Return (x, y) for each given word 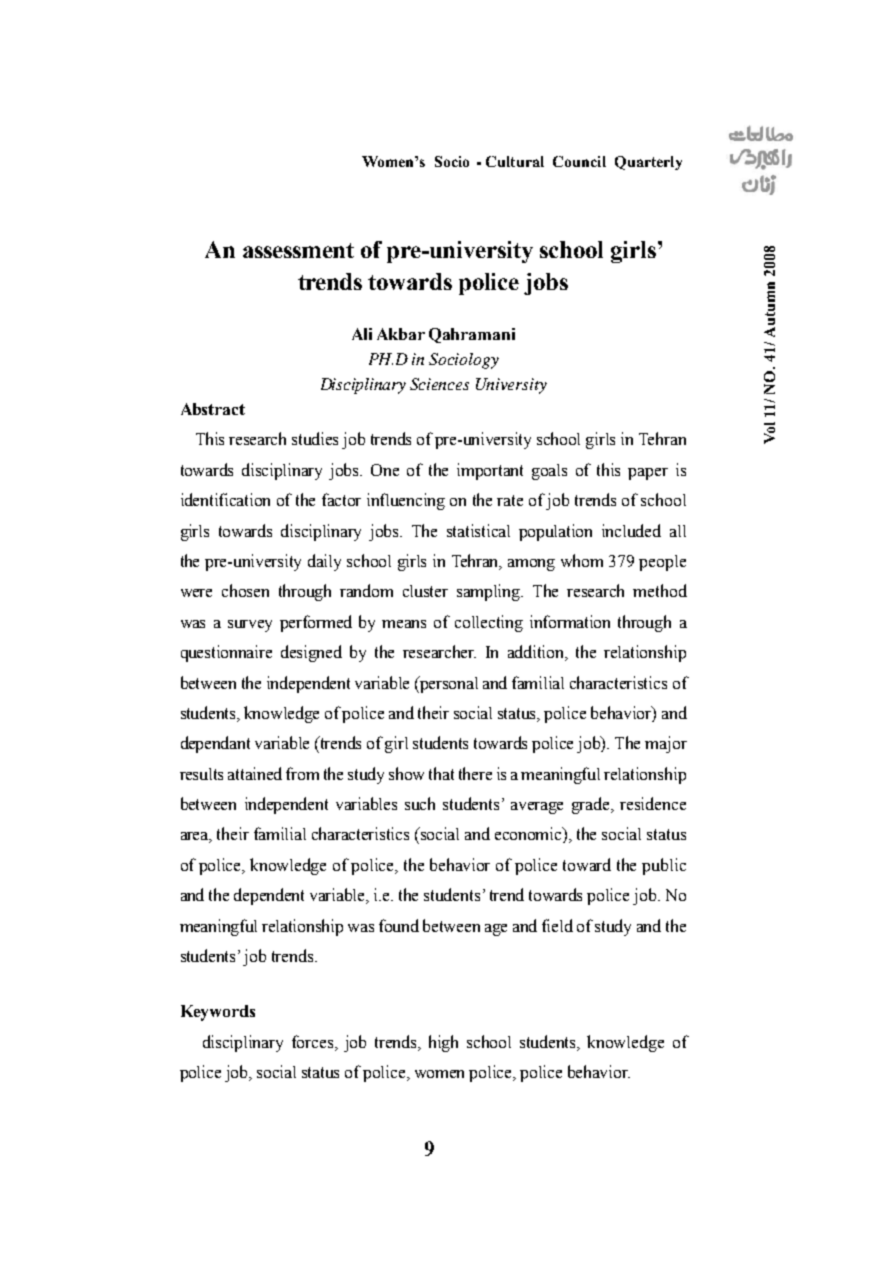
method (660, 590)
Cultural (515, 161)
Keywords (218, 1013)
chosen (245, 590)
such (420, 803)
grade (592, 805)
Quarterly (648, 163)
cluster (425, 591)
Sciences (439, 384)
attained (255, 773)
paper (648, 474)
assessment (298, 250)
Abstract (213, 409)
